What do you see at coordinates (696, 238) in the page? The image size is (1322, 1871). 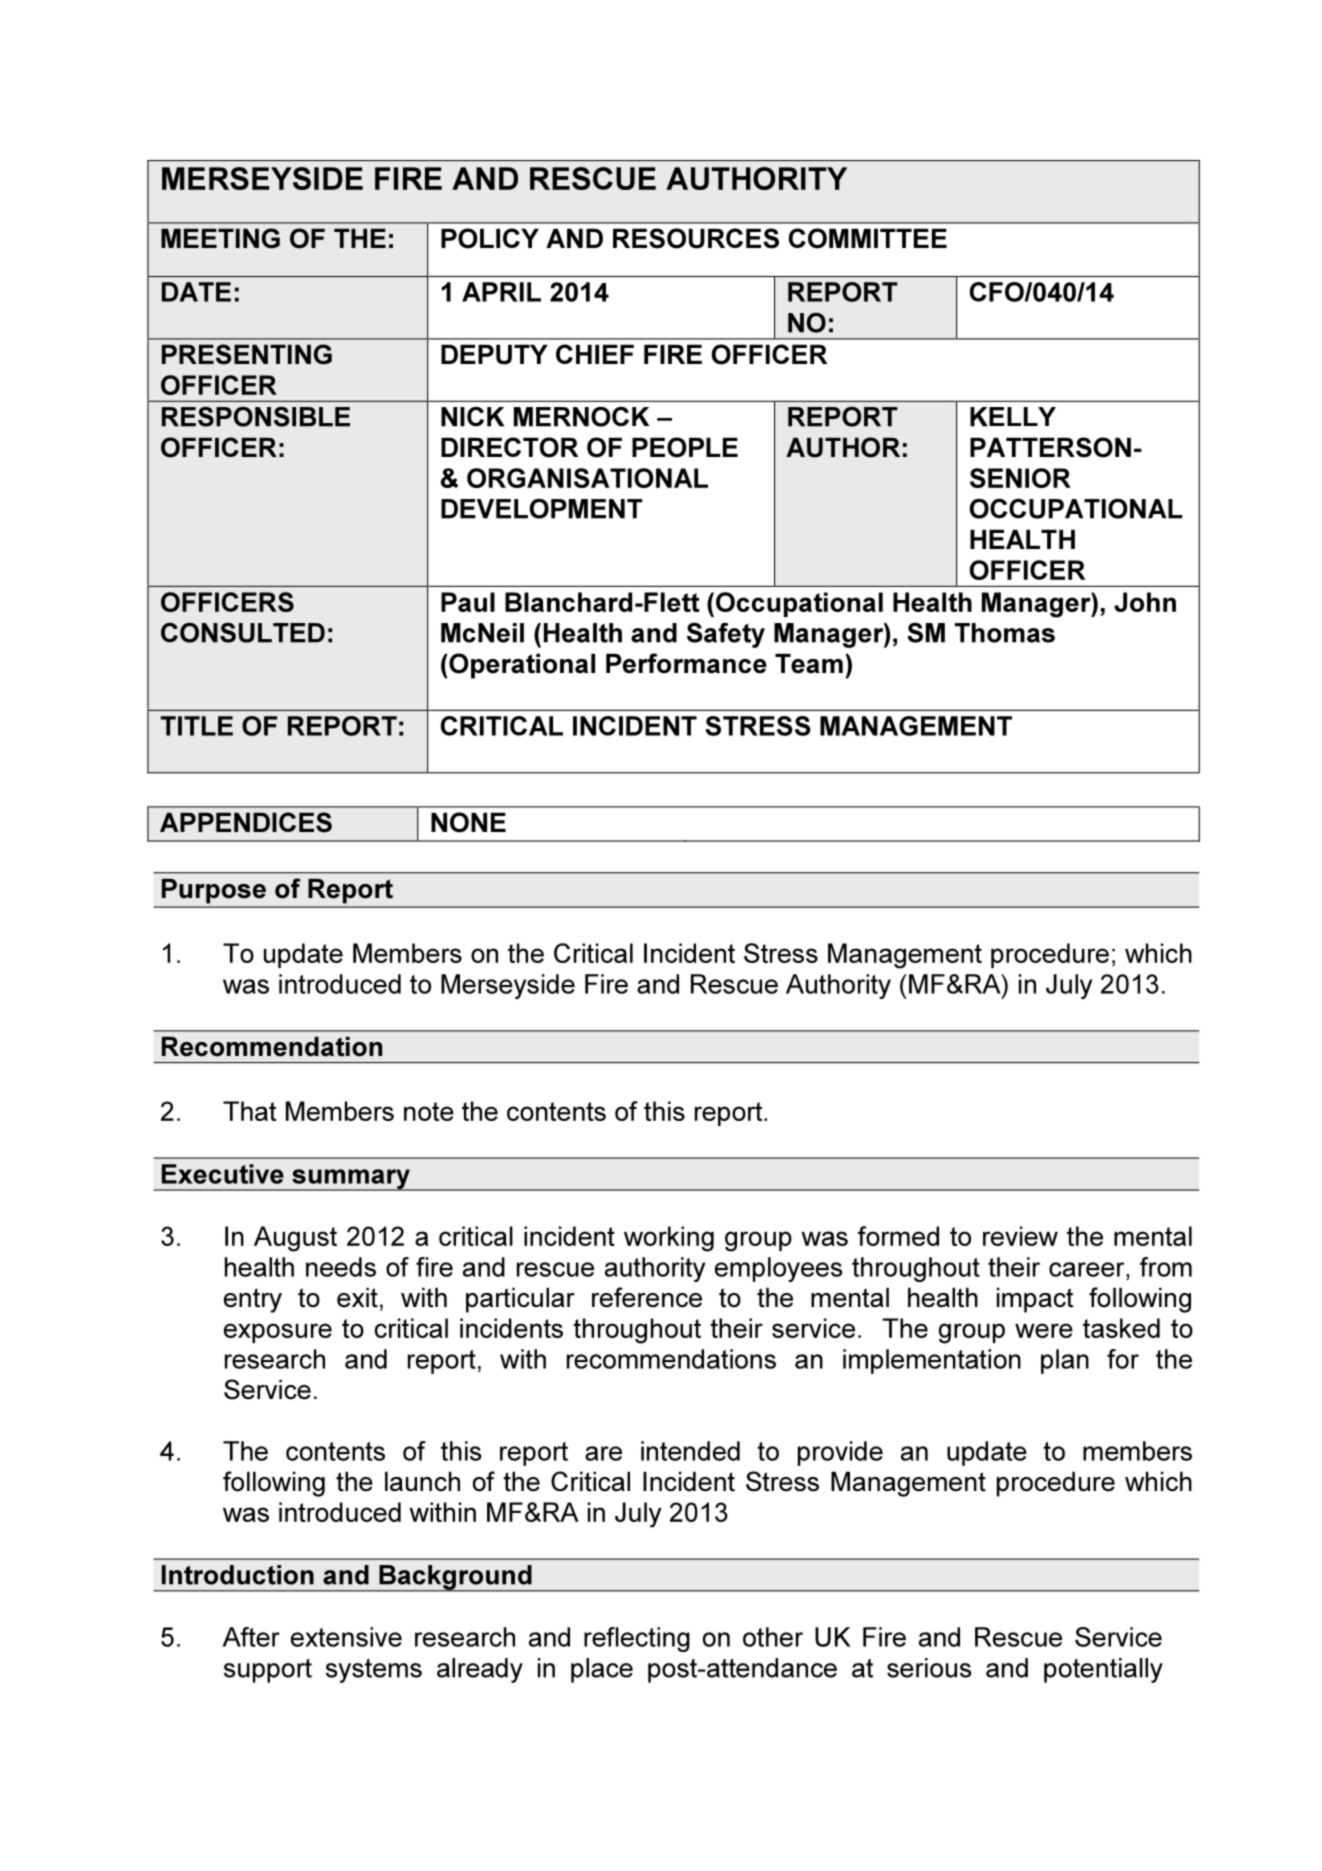 I see `RESOURCES` at bounding box center [696, 238].
